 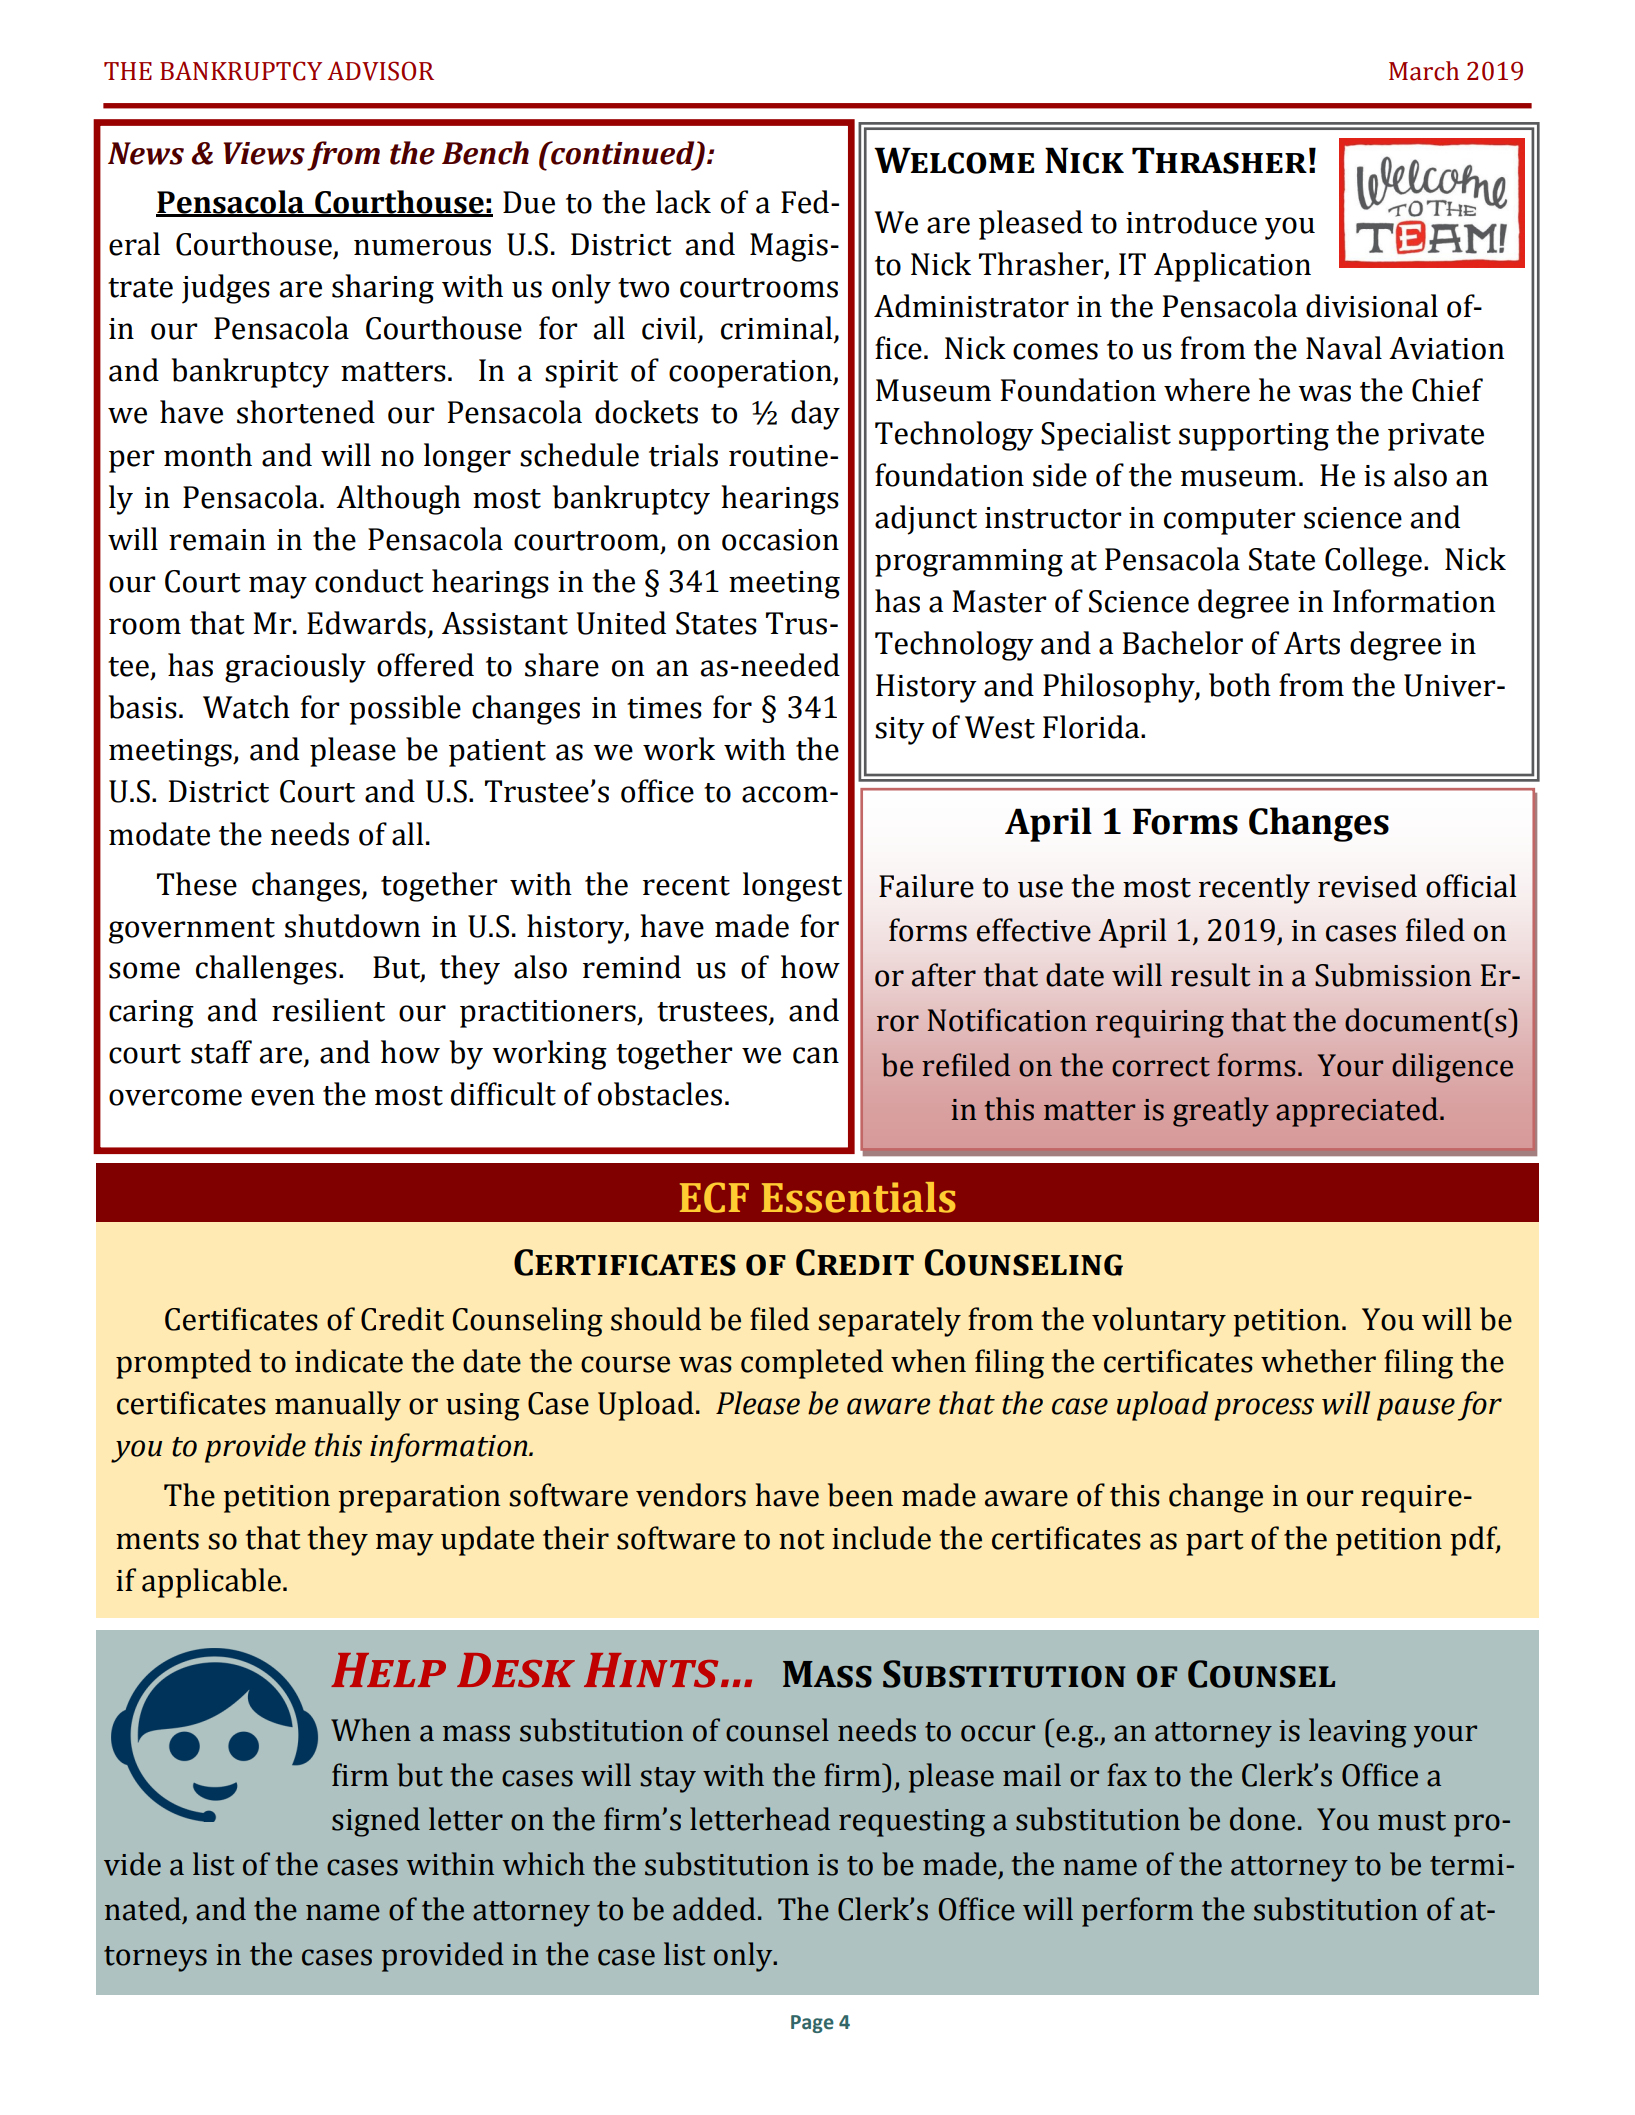 I want to click on indicate, so click(x=349, y=1361).
